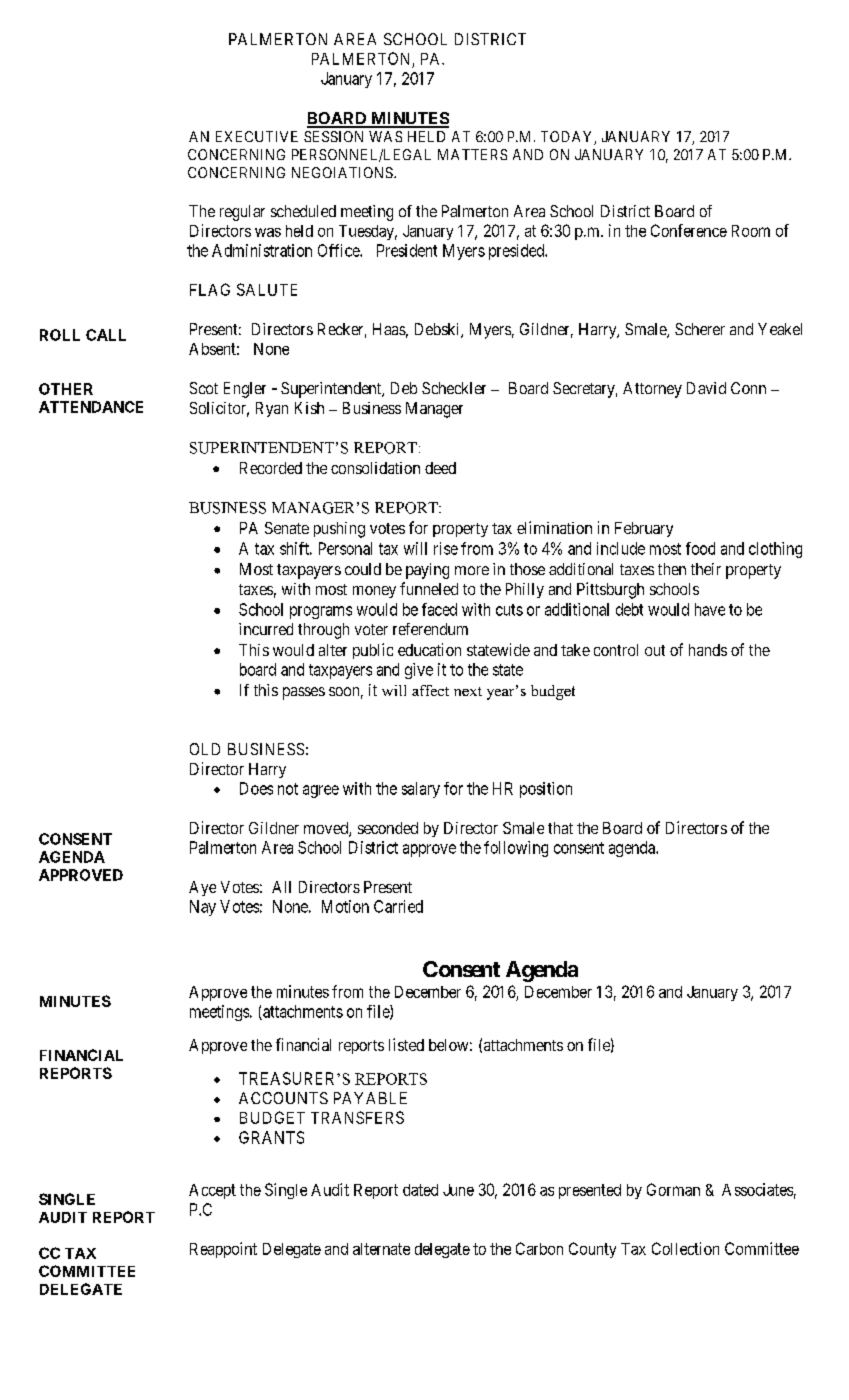 The height and width of the screenshot is (1400, 849). Describe the element at coordinates (420, 1190) in the screenshot. I see `dated` at that location.
